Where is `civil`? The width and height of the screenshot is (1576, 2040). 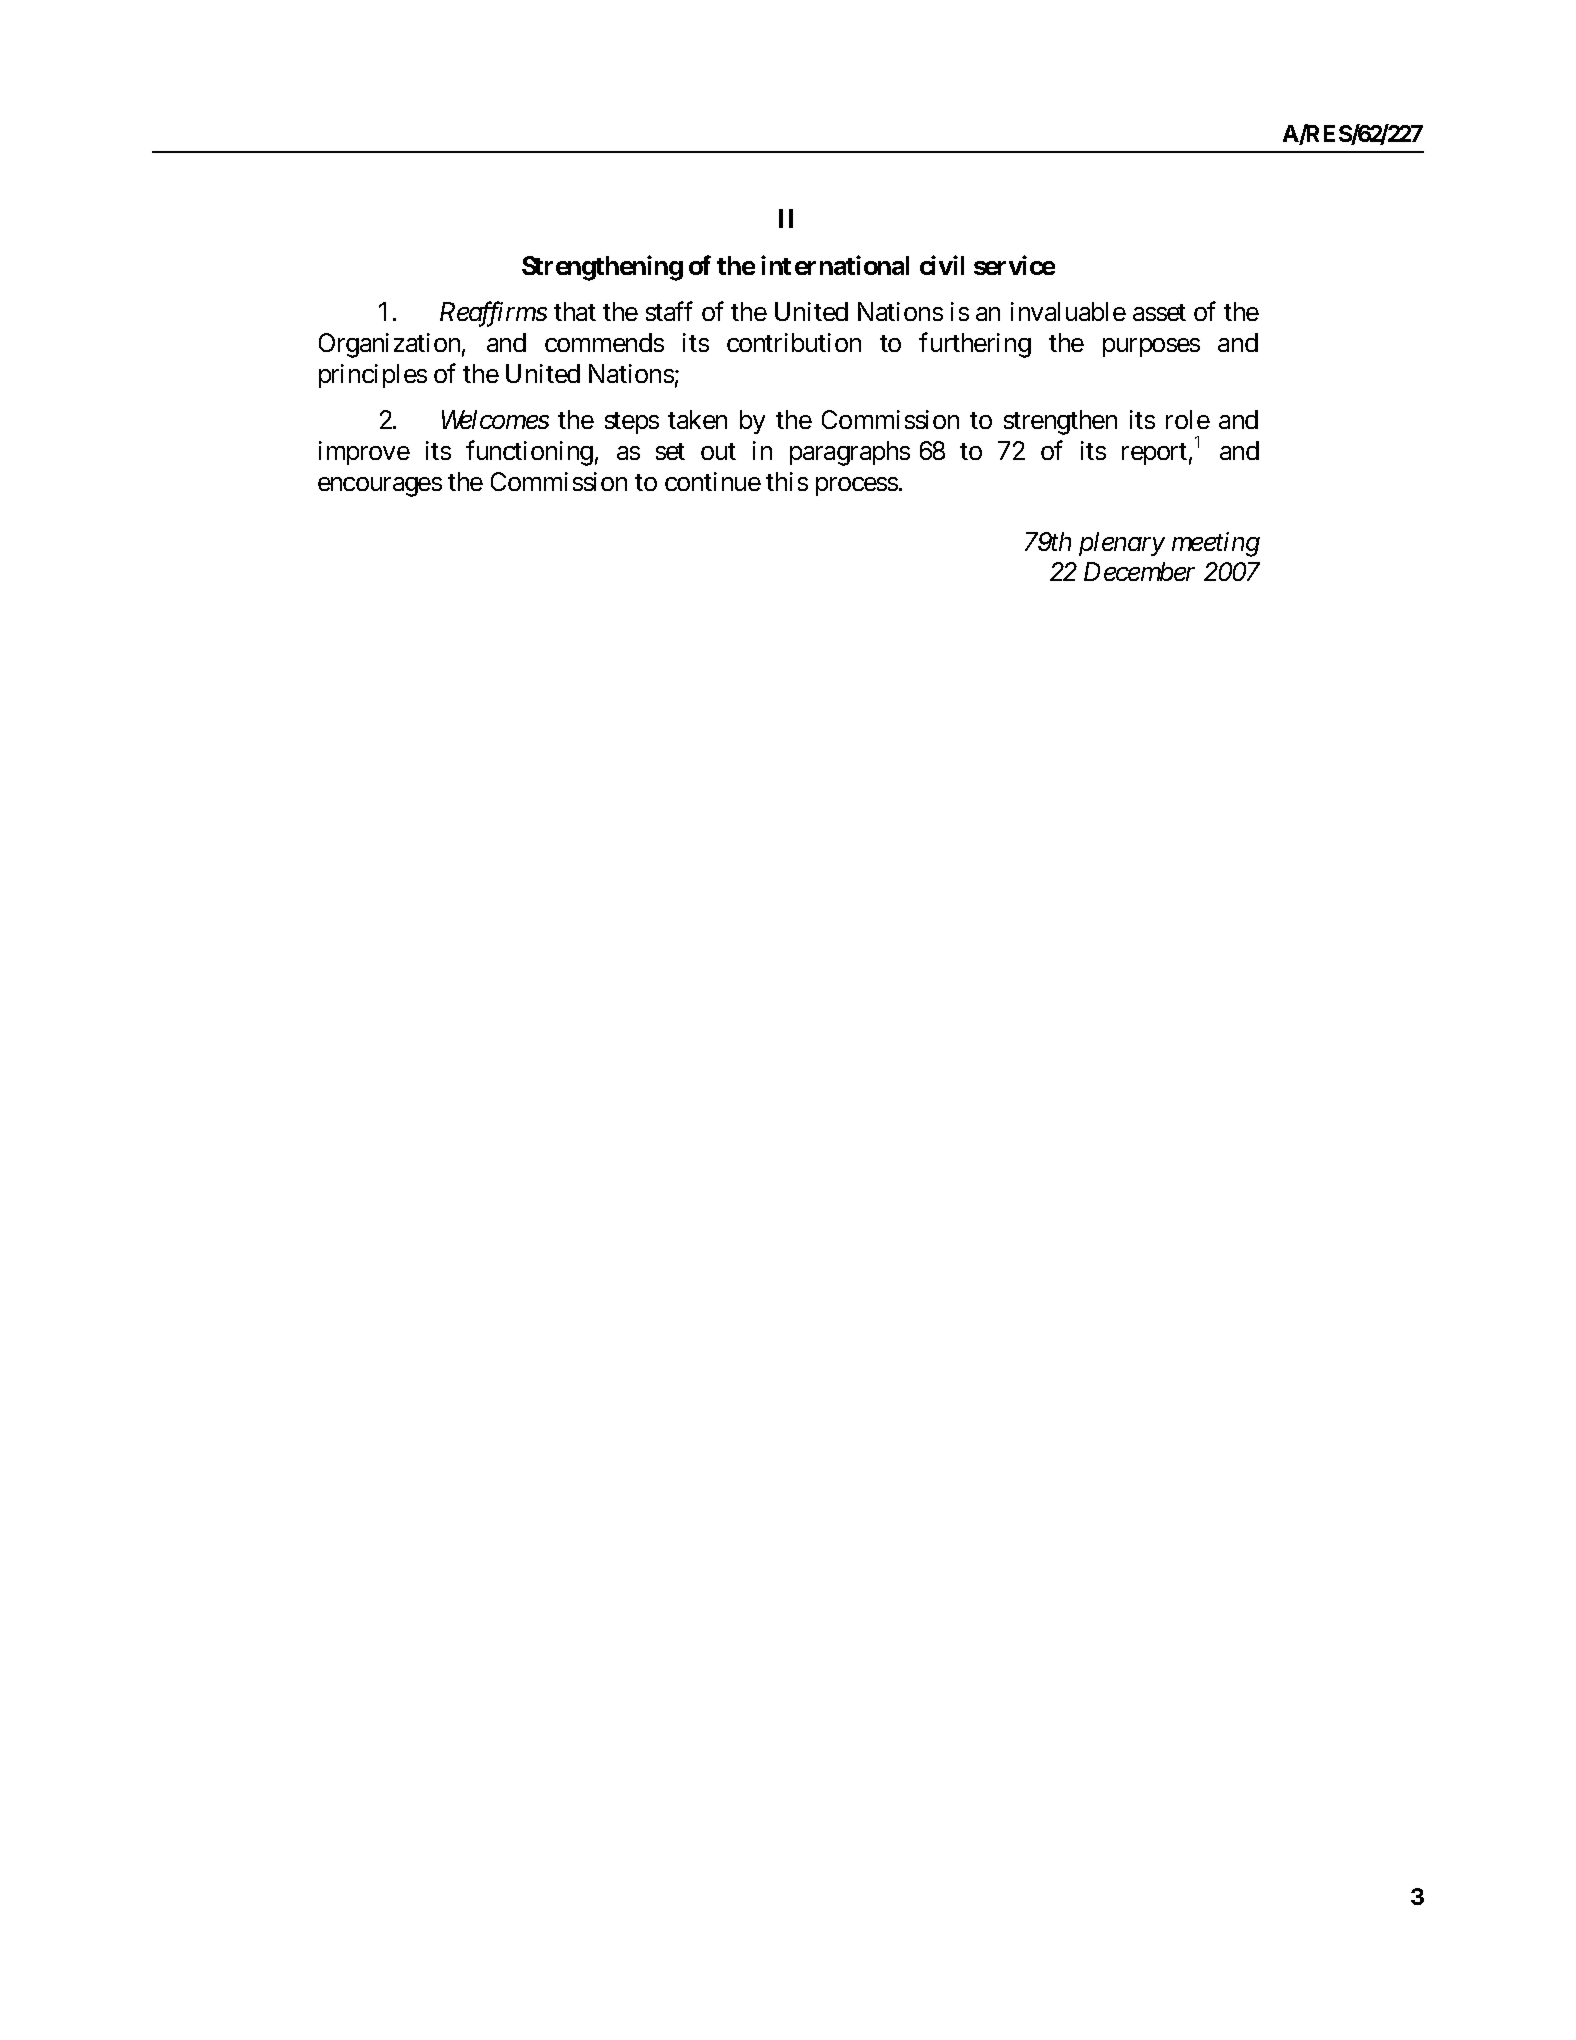
civil is located at coordinates (942, 265).
